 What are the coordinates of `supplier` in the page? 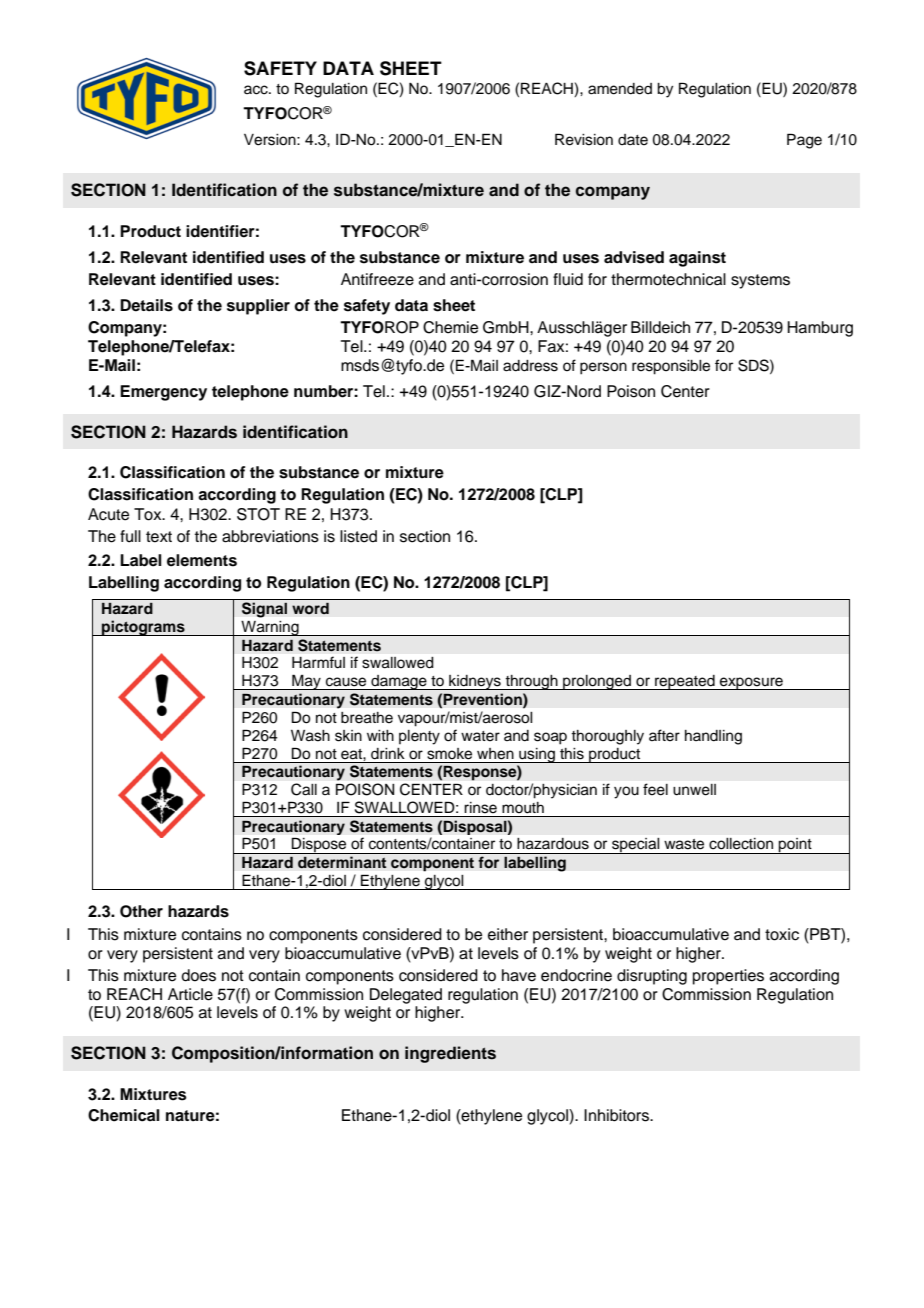 It's located at (258, 307).
